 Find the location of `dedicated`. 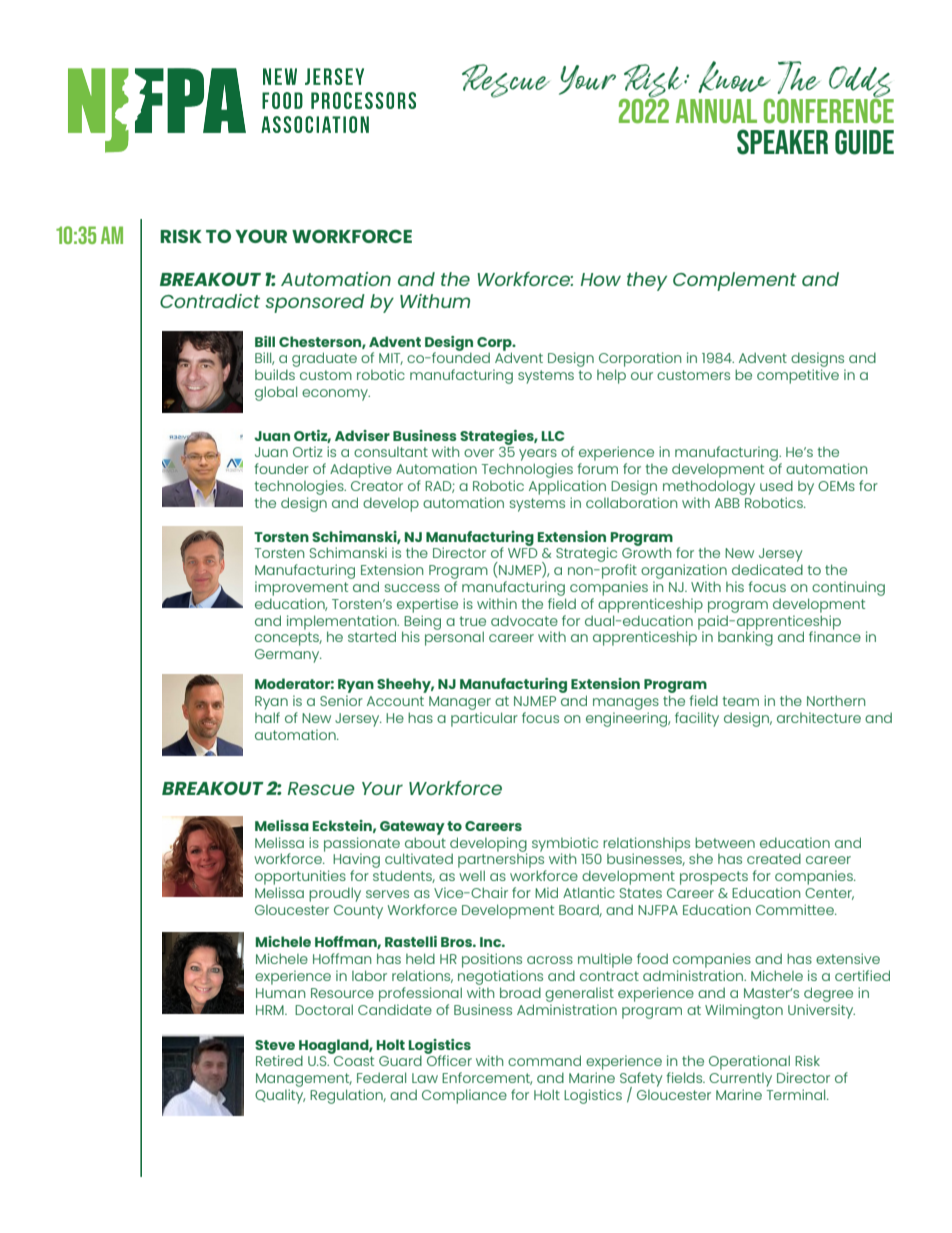

dedicated is located at coordinates (767, 569).
